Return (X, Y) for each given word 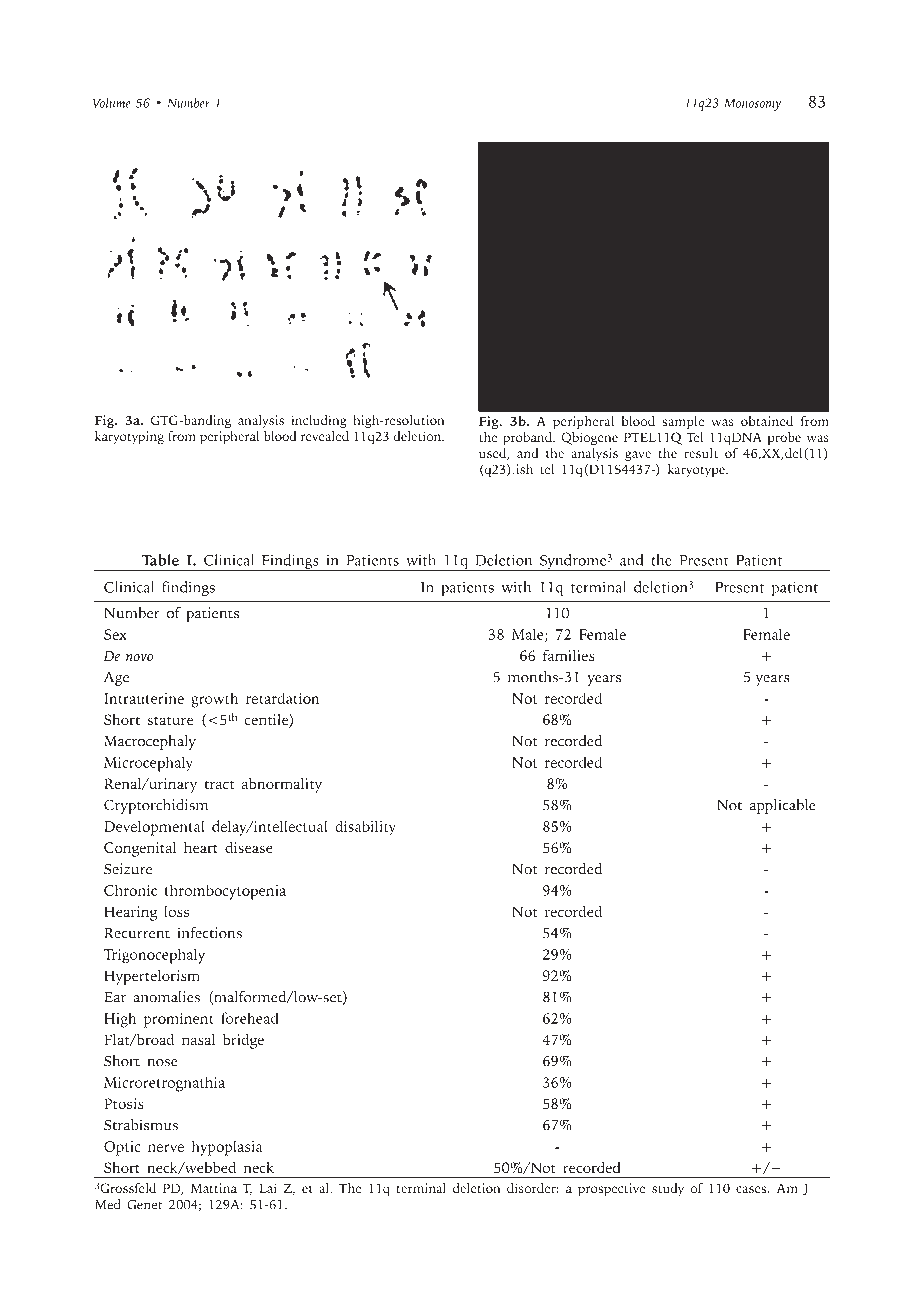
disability (365, 828)
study (668, 1189)
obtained (767, 421)
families (569, 655)
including (319, 422)
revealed (325, 434)
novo (139, 657)
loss (176, 911)
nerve (166, 1148)
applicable (783, 806)
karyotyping (129, 436)
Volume (112, 102)
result (701, 453)
